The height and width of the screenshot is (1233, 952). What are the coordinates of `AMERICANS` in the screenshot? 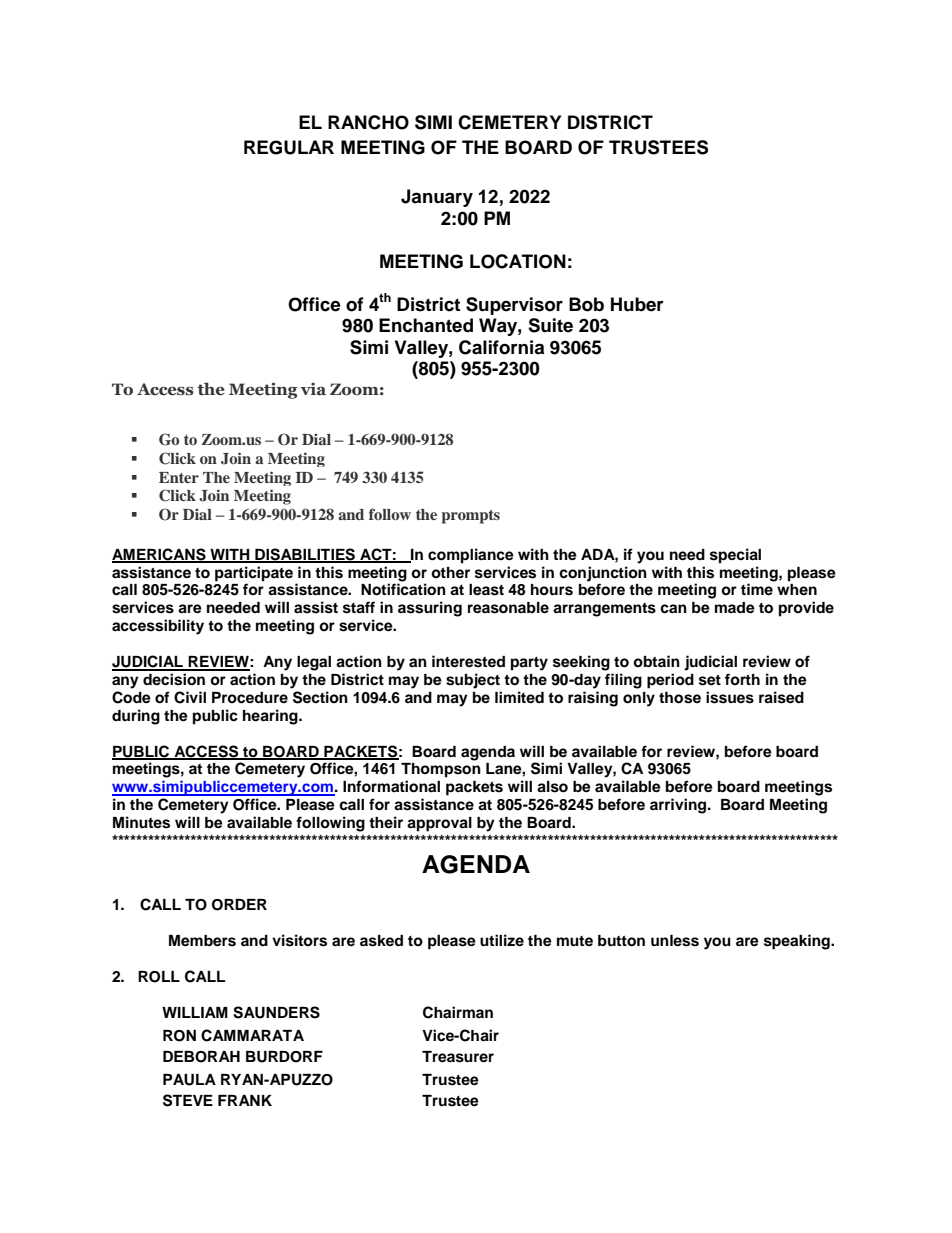 It's located at (160, 555).
